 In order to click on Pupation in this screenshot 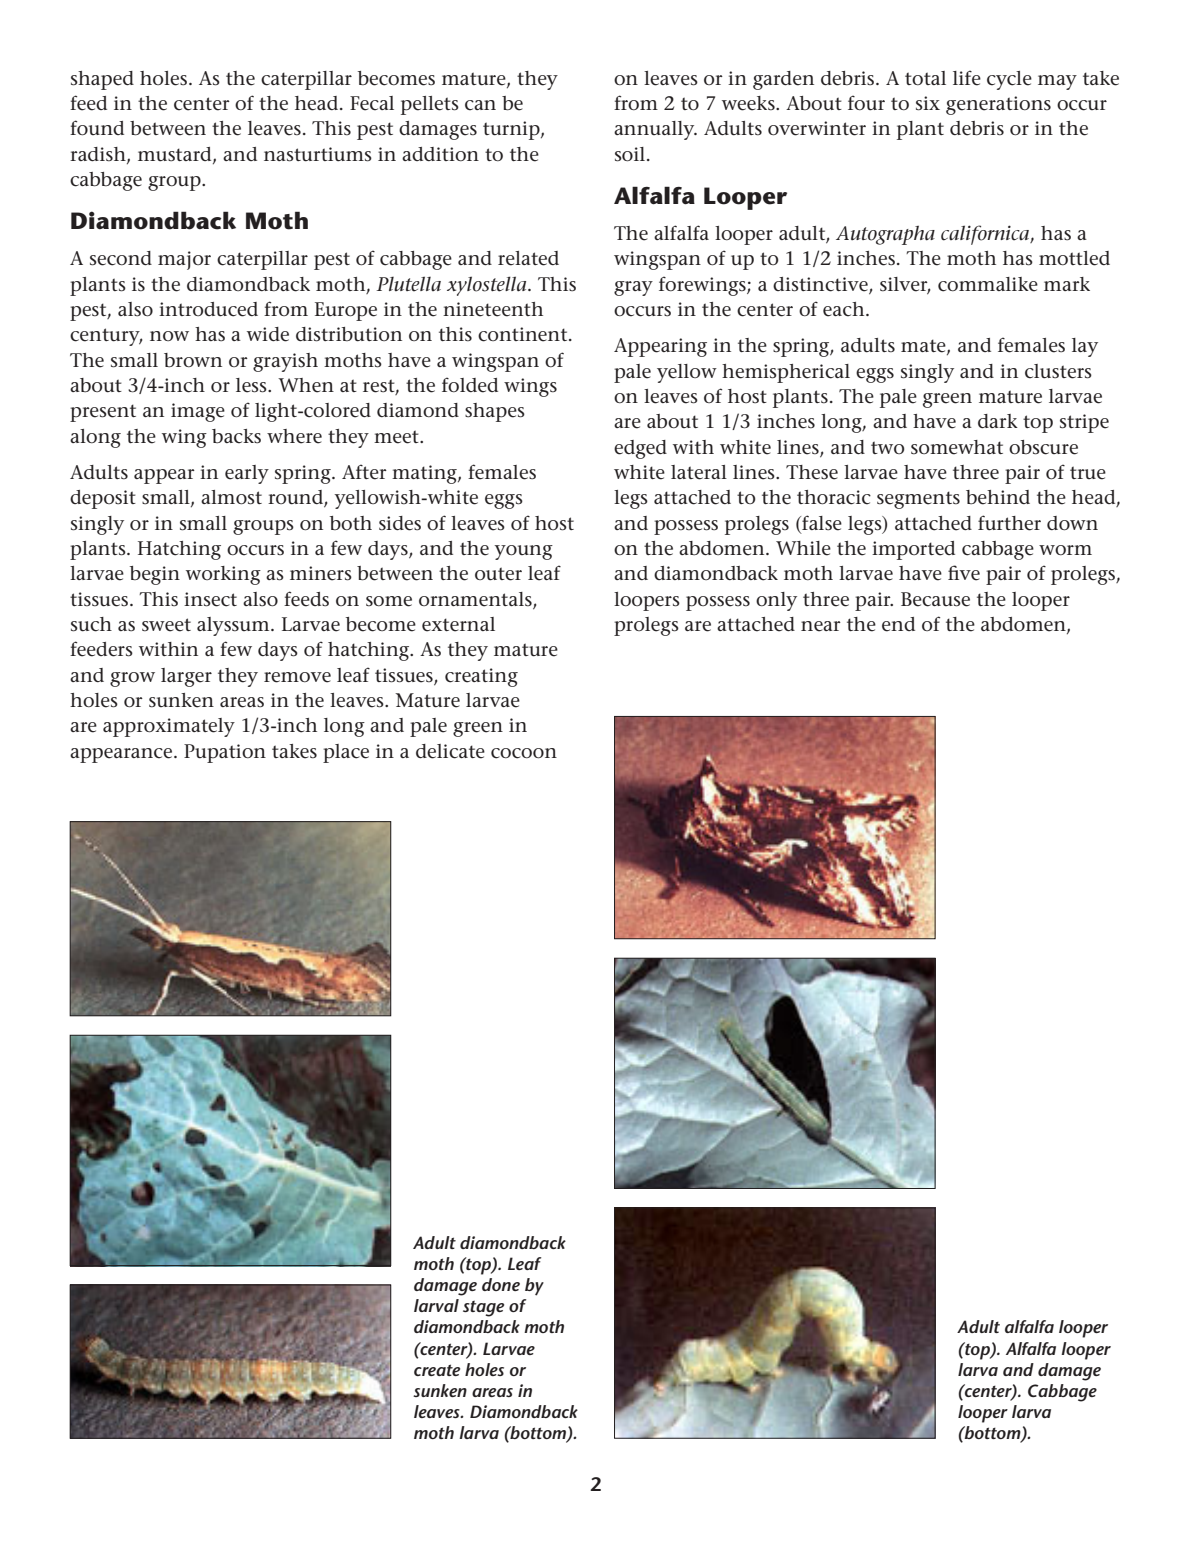, I will do `click(225, 753)`.
